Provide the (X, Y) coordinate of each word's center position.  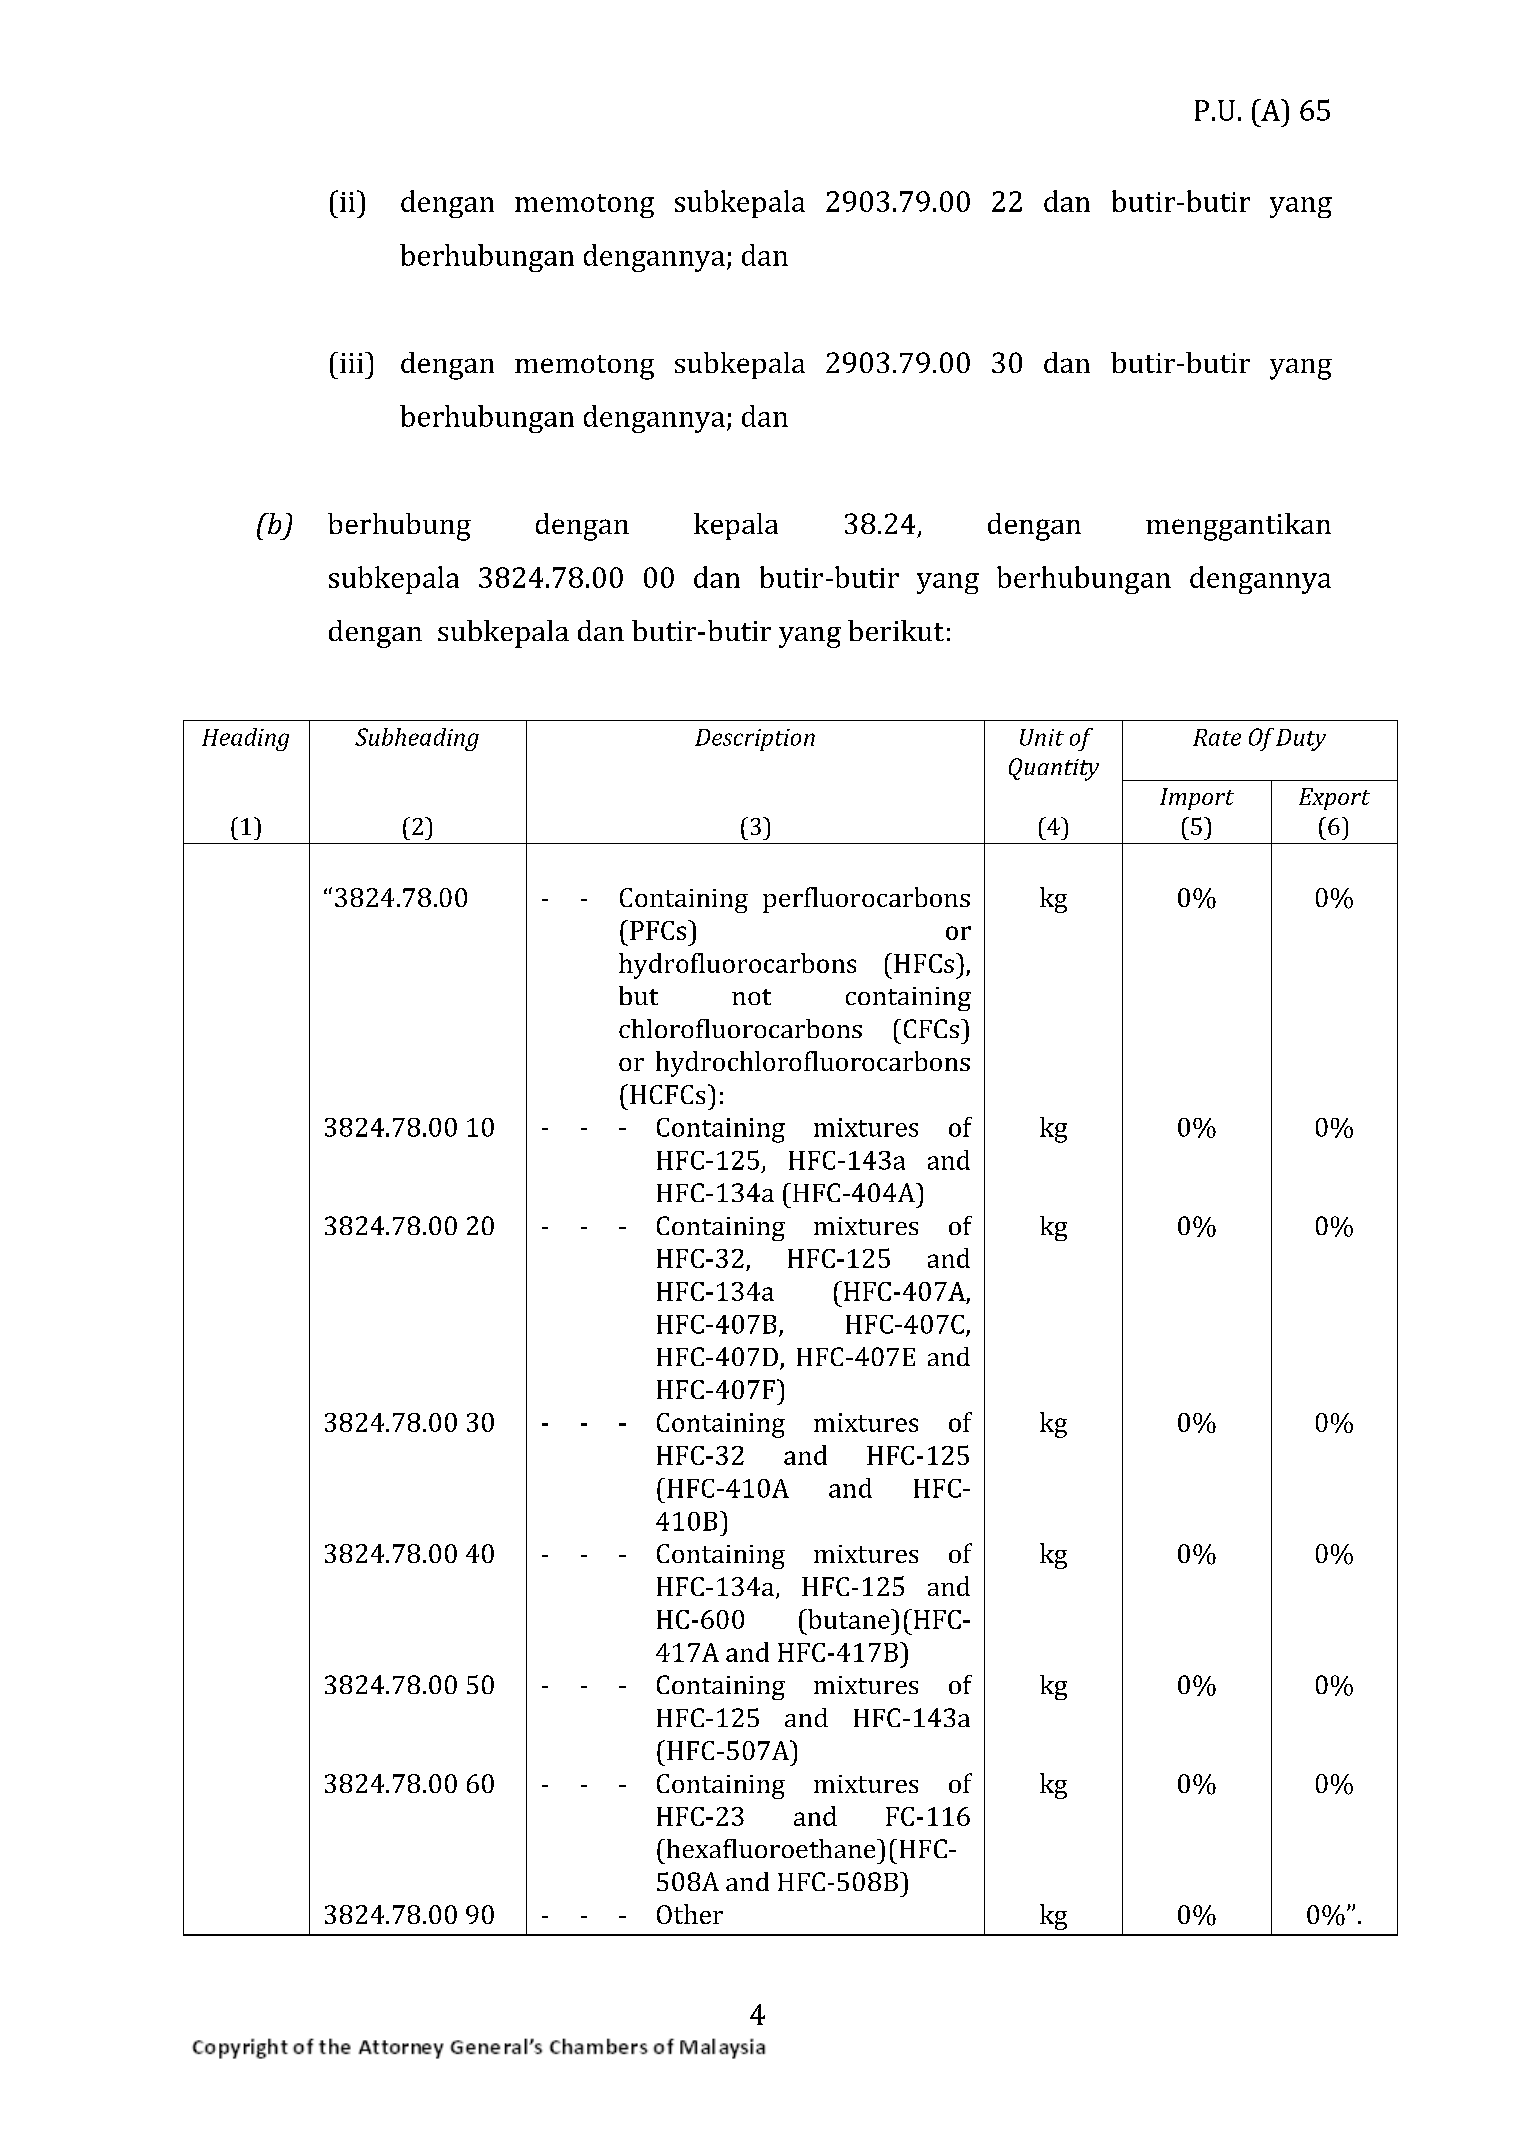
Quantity (1054, 769)
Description (755, 740)
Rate (1217, 737)
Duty (1301, 740)
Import (1197, 799)
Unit (1042, 737)
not (751, 997)
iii (353, 362)
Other (690, 1914)
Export (1334, 799)
